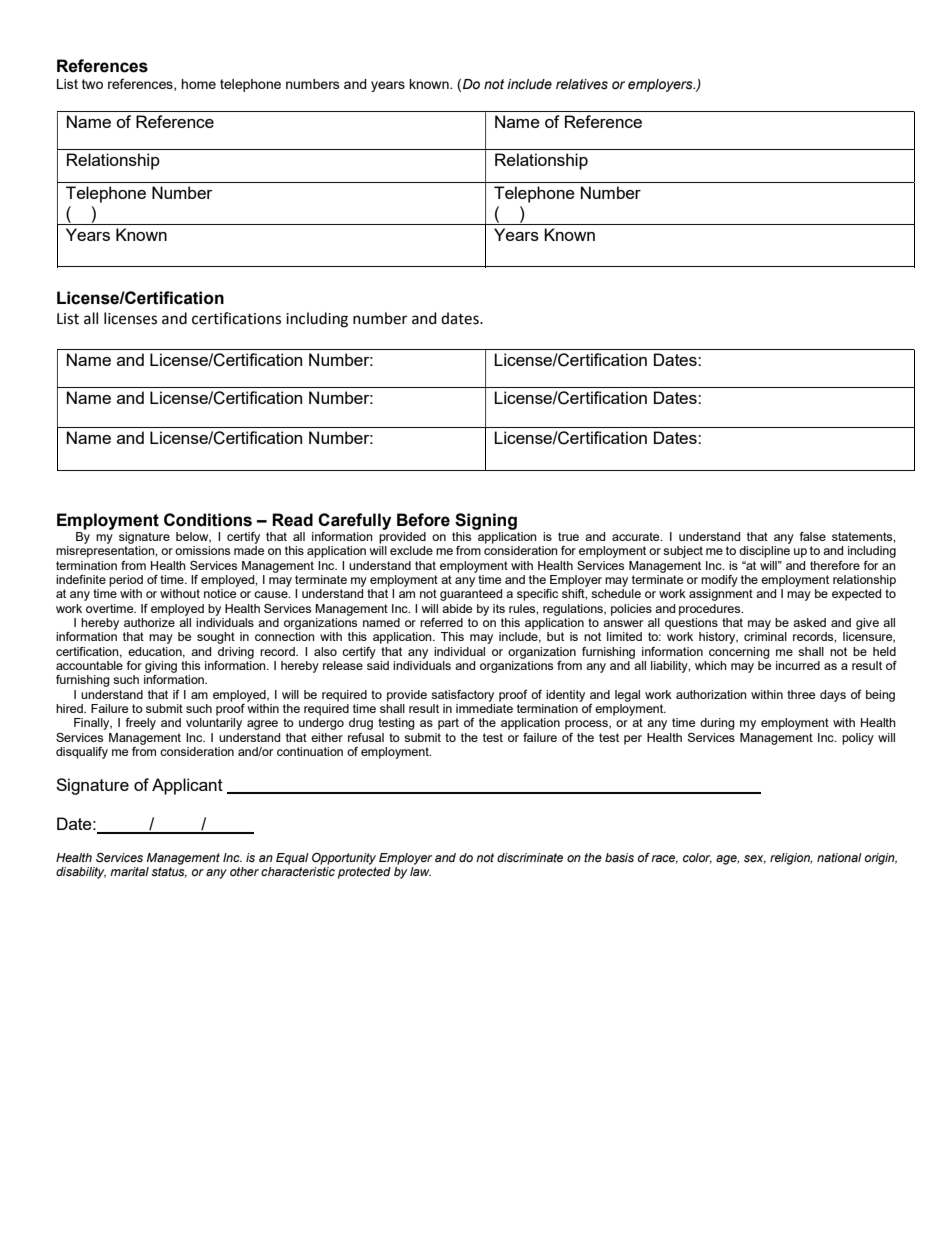  Describe the element at coordinates (812, 536) in the screenshot. I see `false` at that location.
